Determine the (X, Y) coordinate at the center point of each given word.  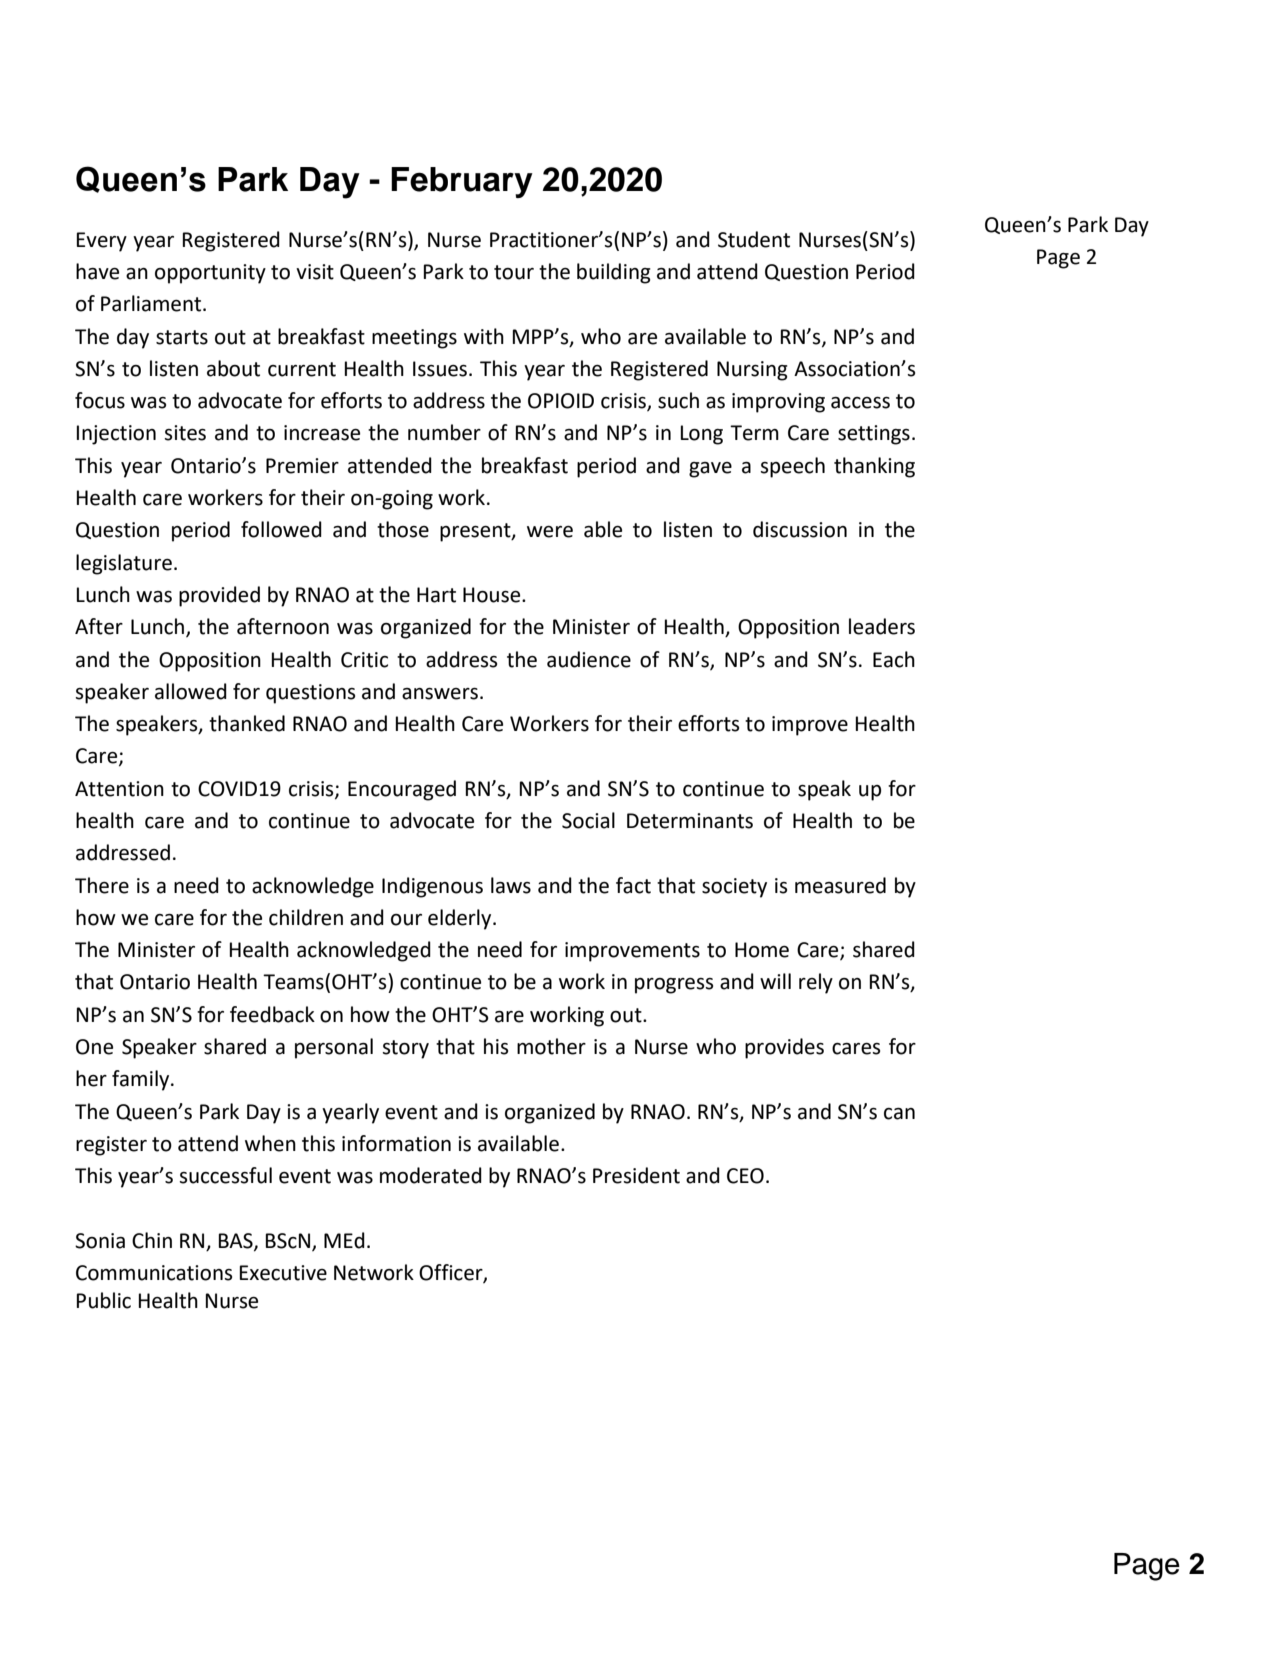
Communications (154, 1273)
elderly (461, 919)
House (493, 595)
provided (219, 596)
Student (754, 239)
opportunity (210, 274)
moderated (431, 1175)
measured (840, 885)
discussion (800, 529)
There (102, 885)
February (462, 182)
